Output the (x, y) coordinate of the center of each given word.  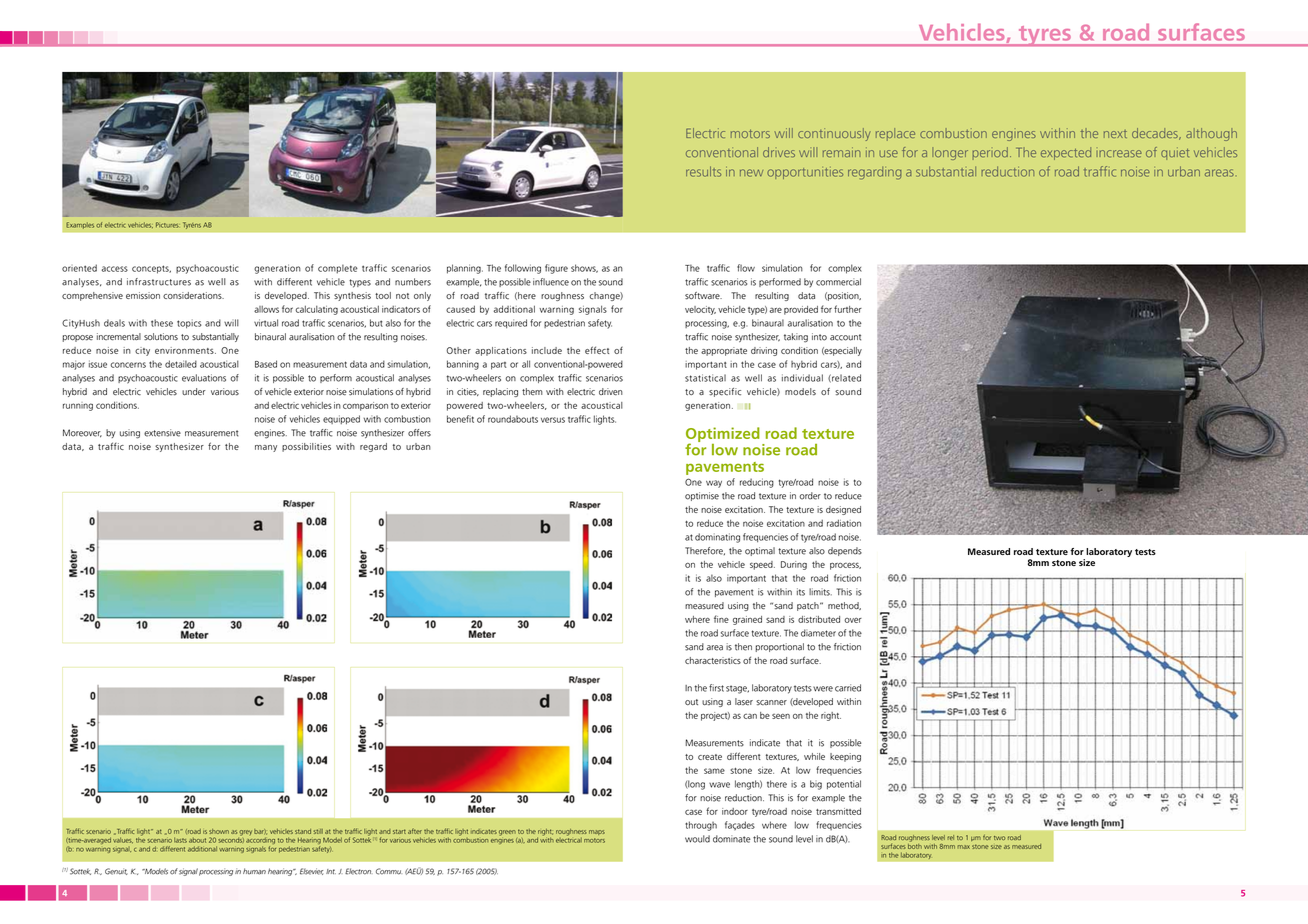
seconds (231, 839)
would (697, 839)
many (266, 448)
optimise (702, 496)
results (703, 171)
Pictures (167, 225)
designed (843, 510)
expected (1066, 153)
